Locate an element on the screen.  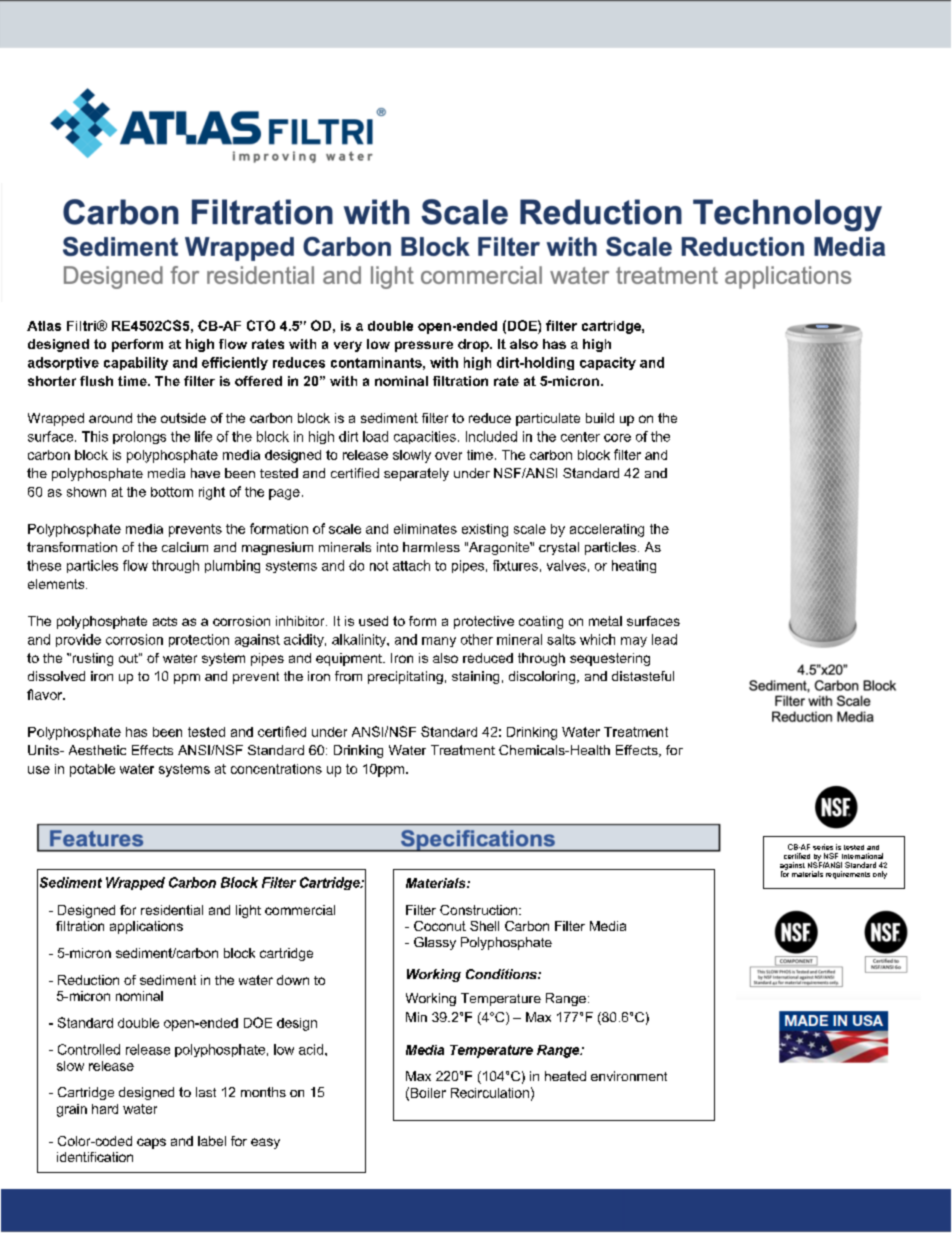
caps is located at coordinates (151, 1143).
